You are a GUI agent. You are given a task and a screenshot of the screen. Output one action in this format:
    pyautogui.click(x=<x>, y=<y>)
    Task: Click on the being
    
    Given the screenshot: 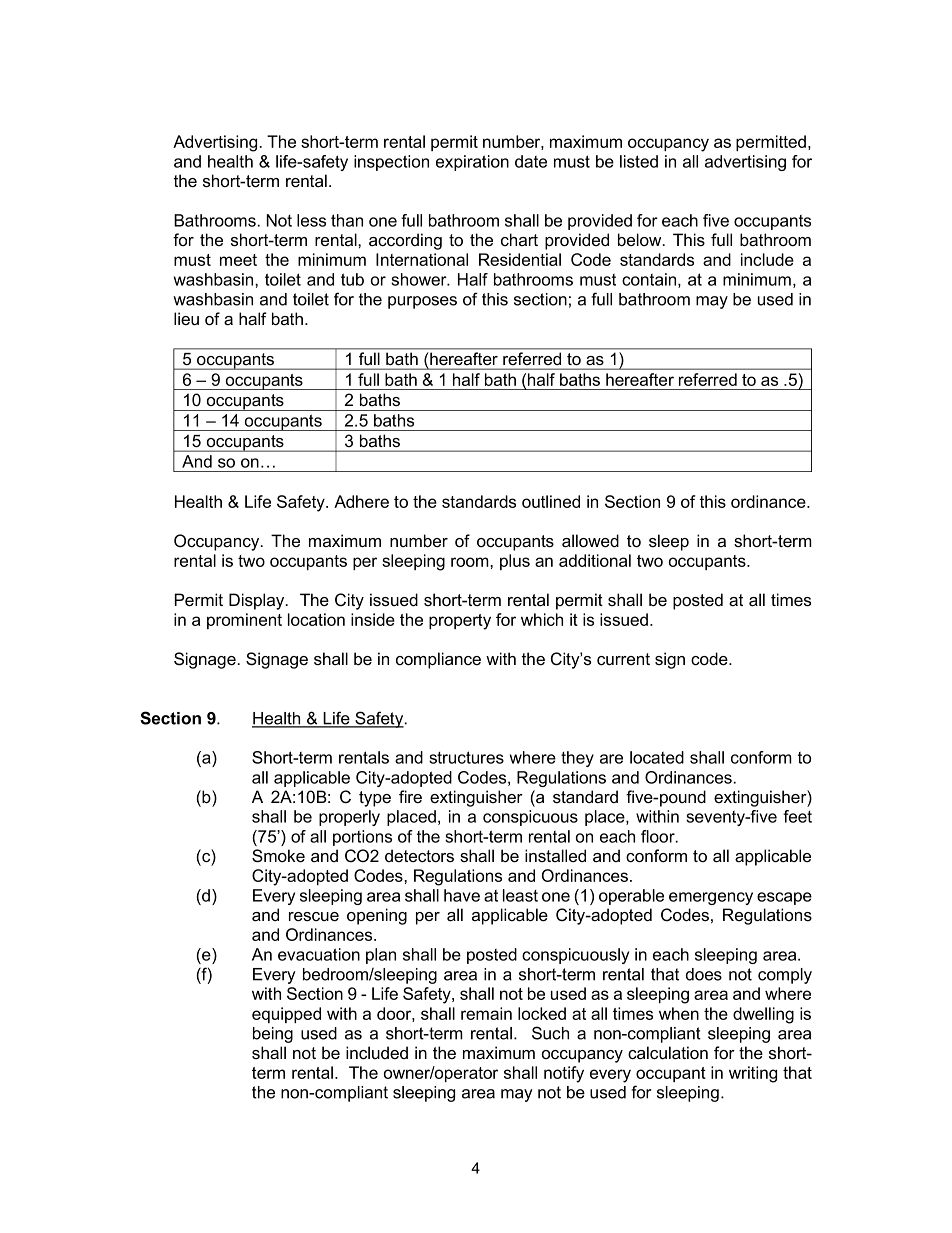 What is the action you would take?
    pyautogui.click(x=273, y=1035)
